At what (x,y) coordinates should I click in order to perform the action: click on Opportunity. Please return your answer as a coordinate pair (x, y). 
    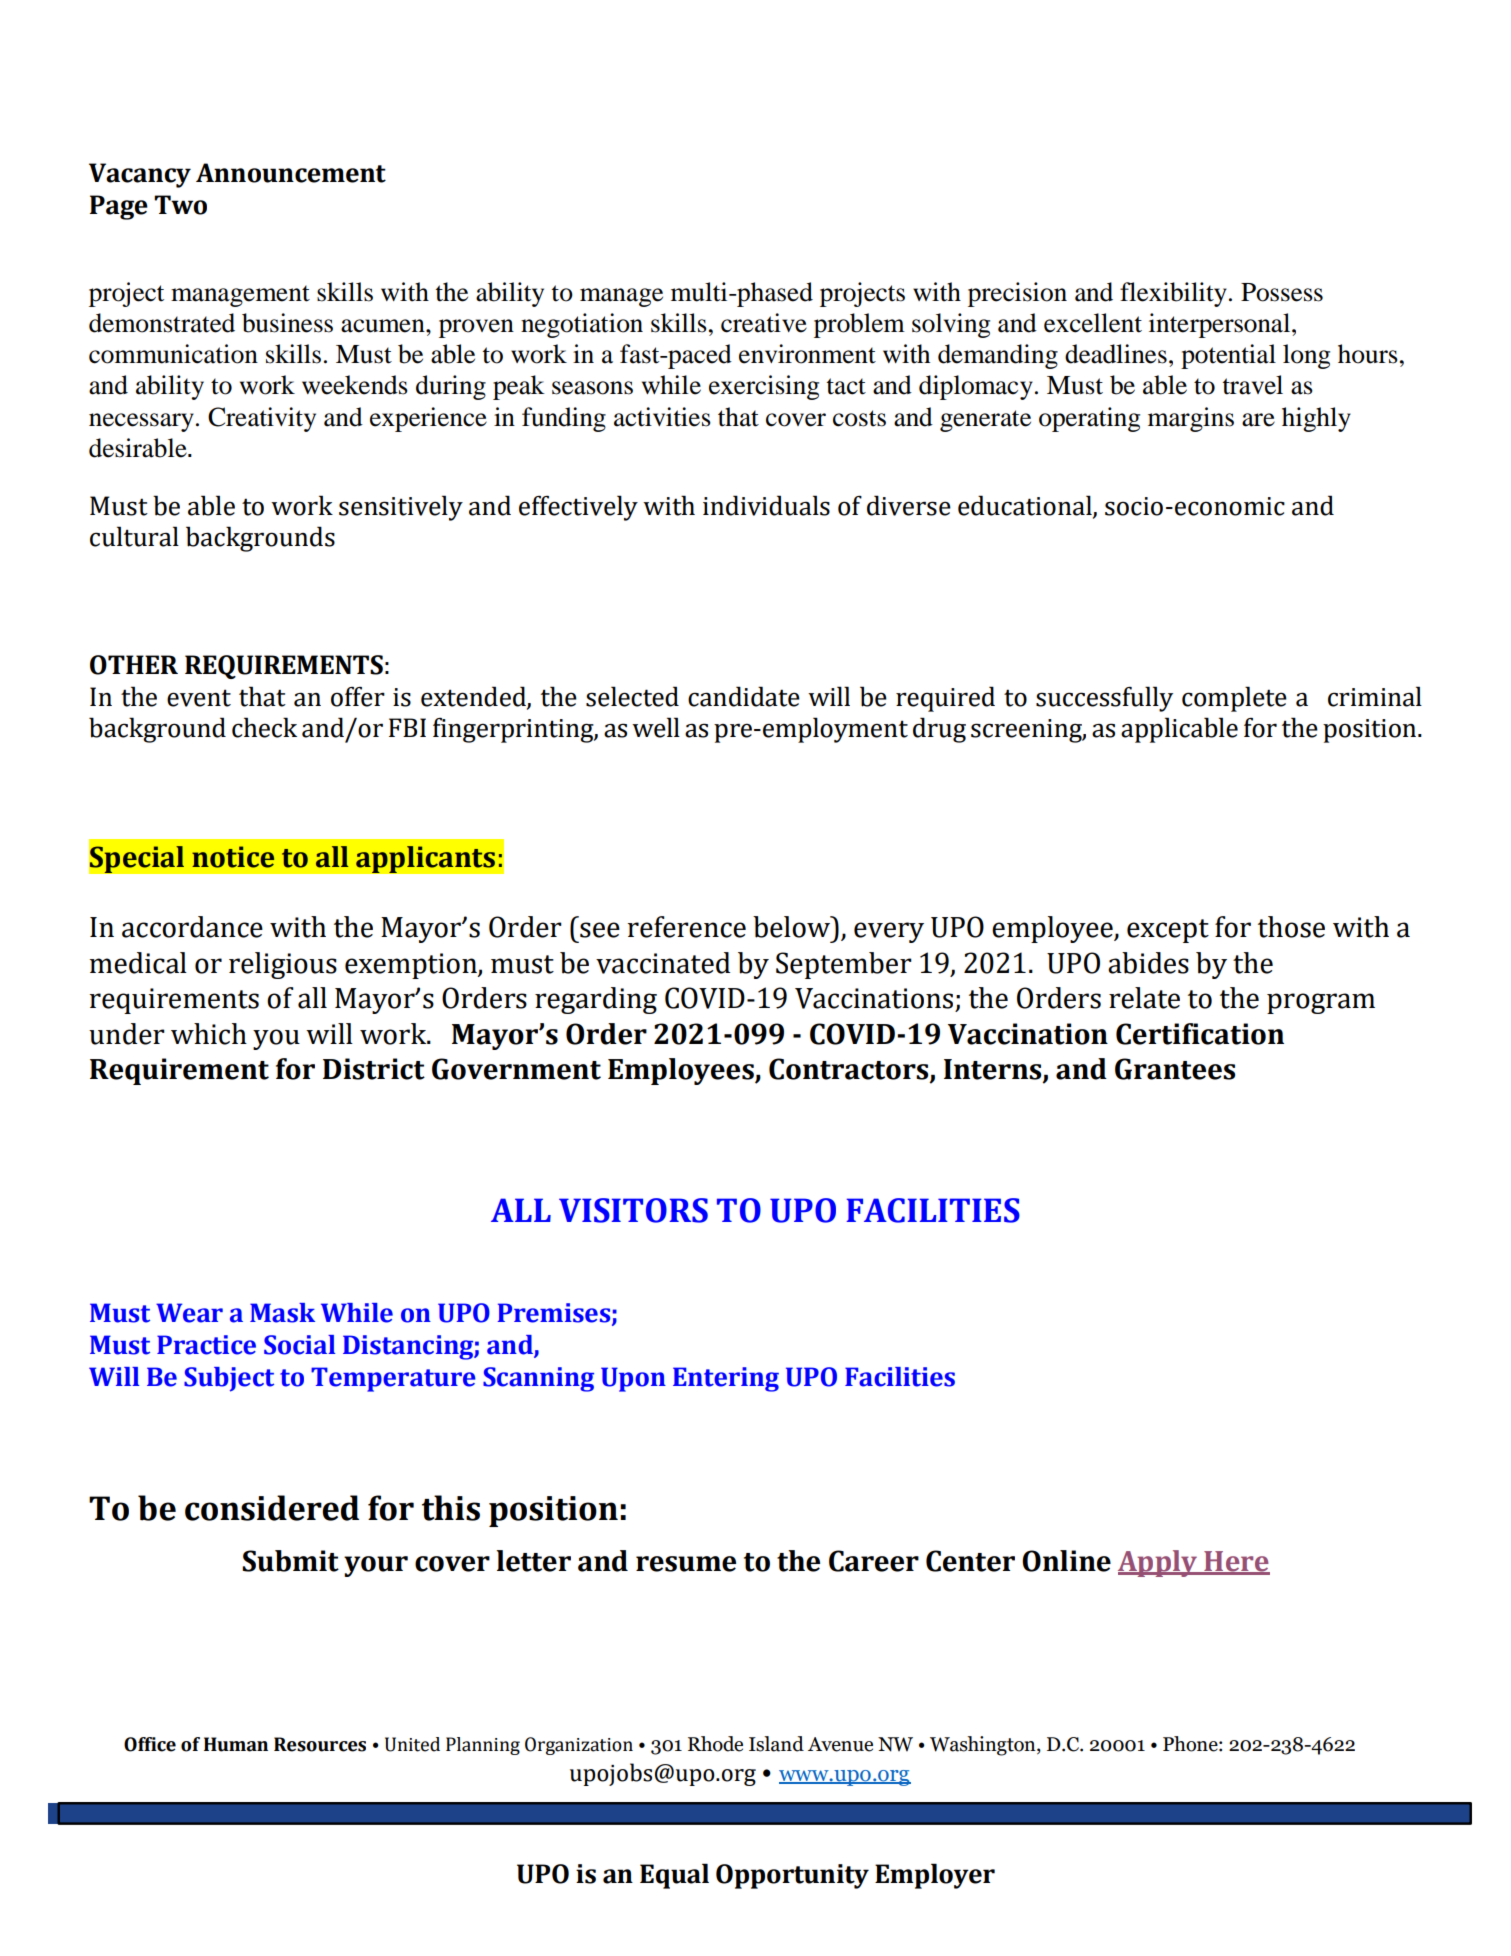
    Looking at the image, I should click on (792, 1876).
